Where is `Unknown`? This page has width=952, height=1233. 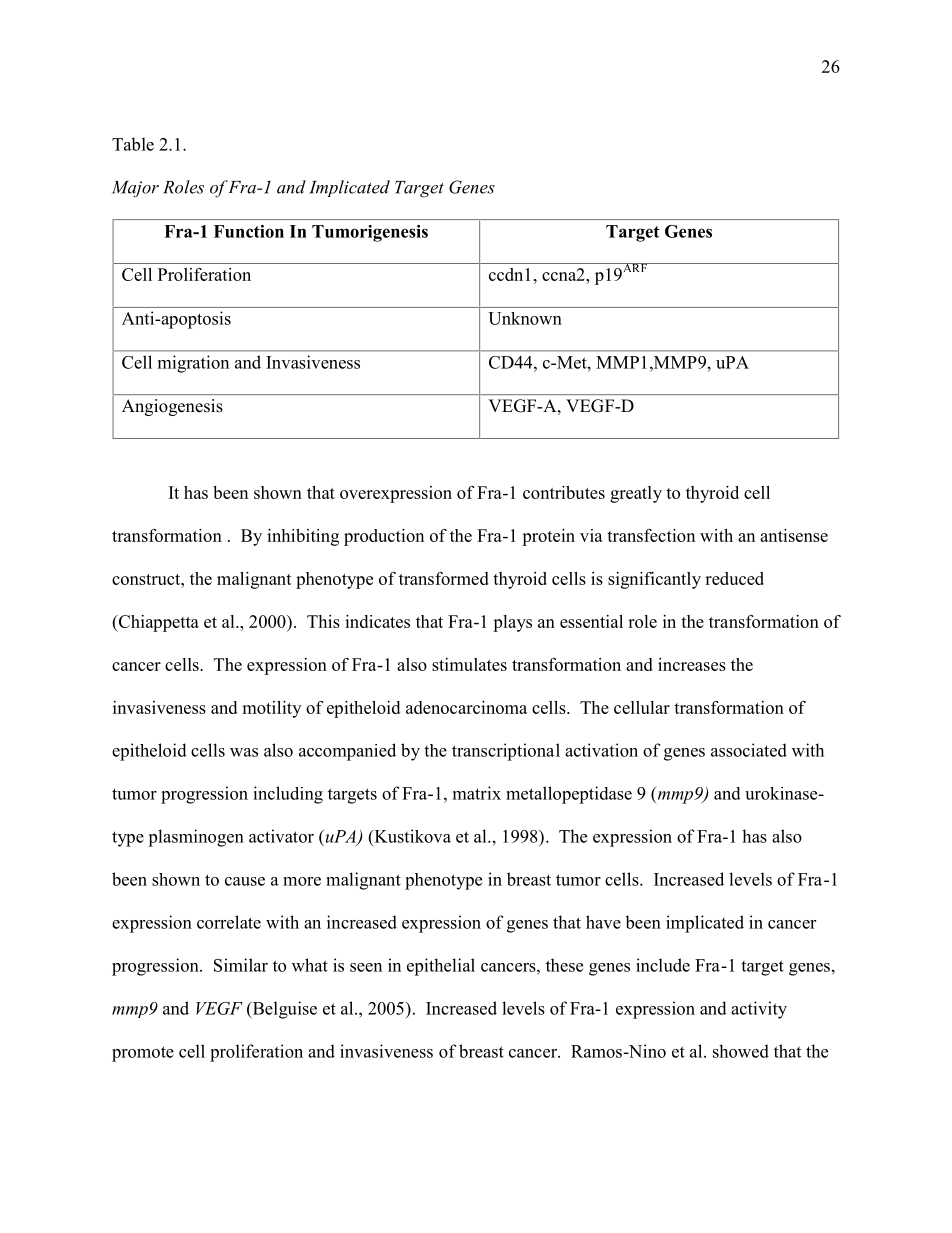 Unknown is located at coordinates (525, 318).
